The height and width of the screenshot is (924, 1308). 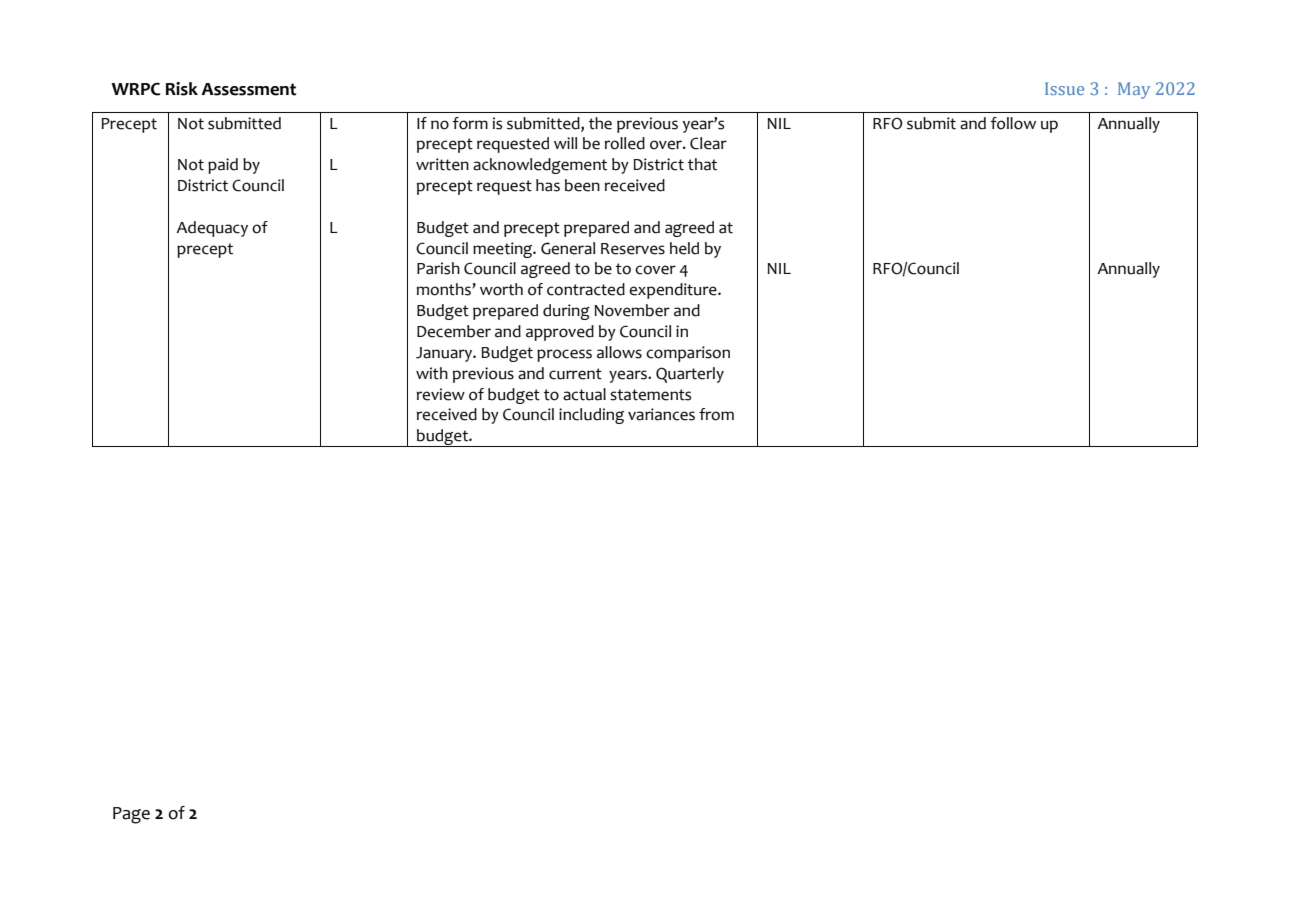 What do you see at coordinates (661, 414) in the screenshot?
I see `variances` at bounding box center [661, 414].
